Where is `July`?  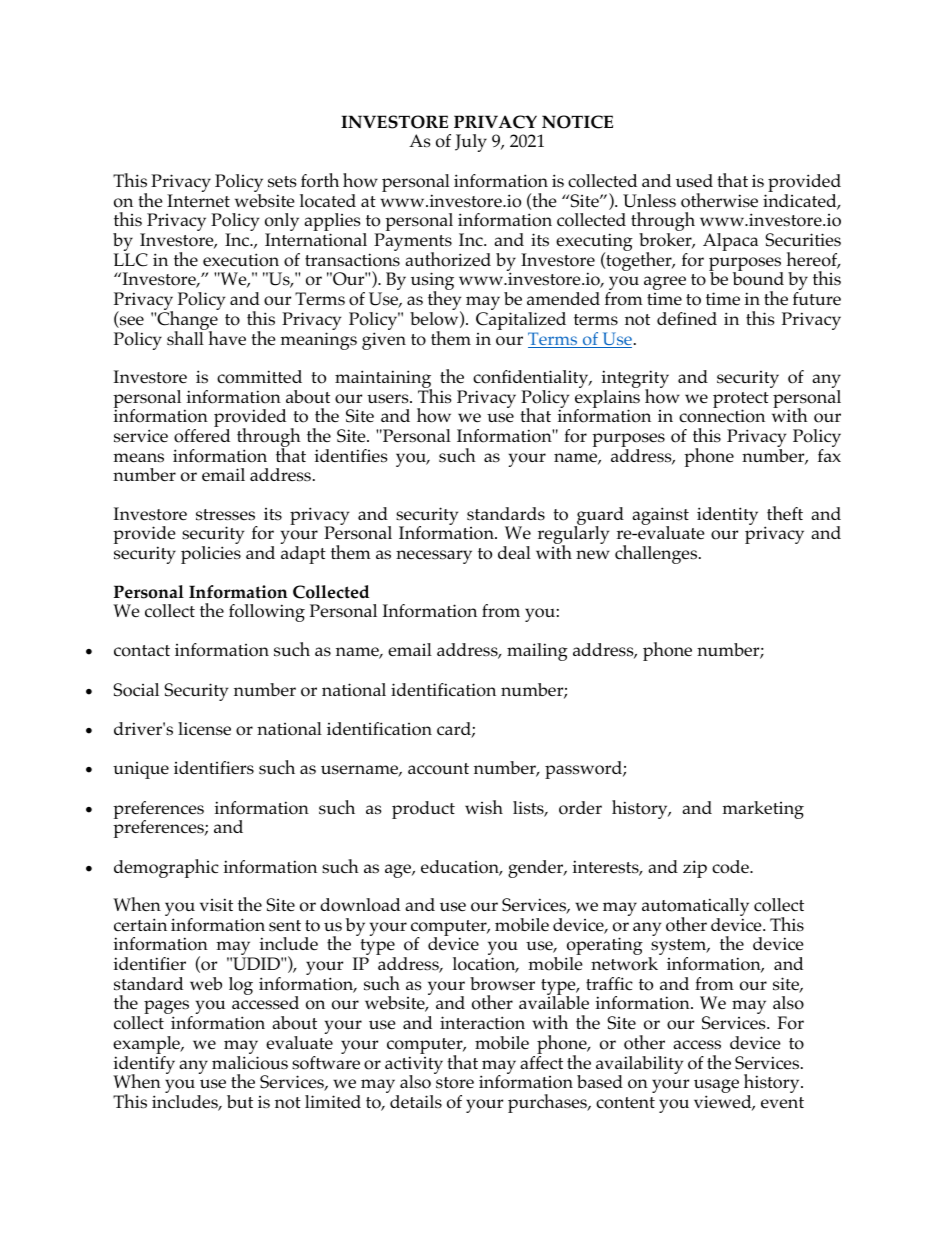 July is located at coordinates (471, 143).
